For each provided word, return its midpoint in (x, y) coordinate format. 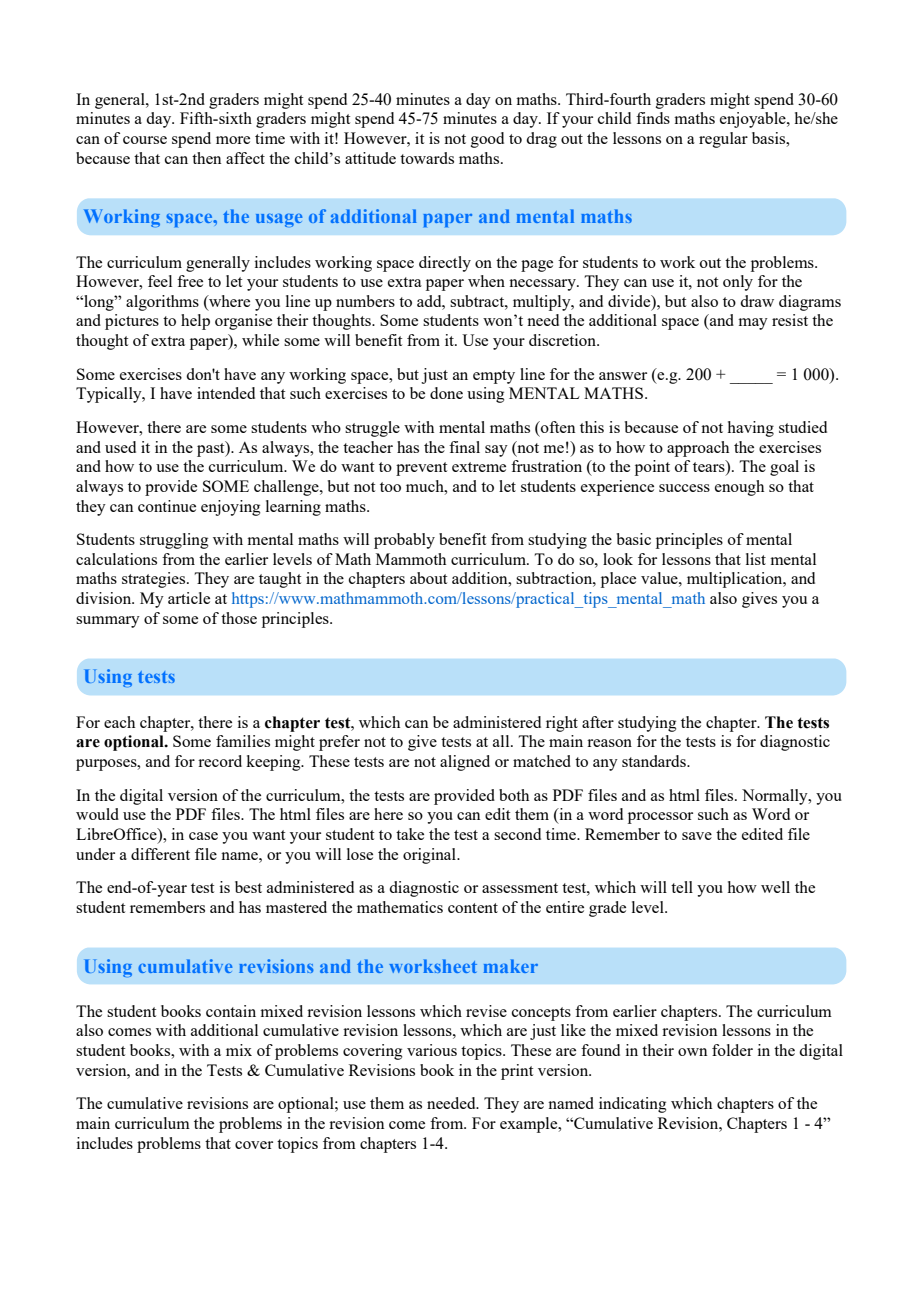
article (189, 598)
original (430, 856)
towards (427, 158)
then (206, 158)
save (697, 836)
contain (231, 1011)
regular (723, 140)
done (446, 393)
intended (226, 393)
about (428, 578)
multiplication (736, 580)
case (203, 836)
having (751, 429)
